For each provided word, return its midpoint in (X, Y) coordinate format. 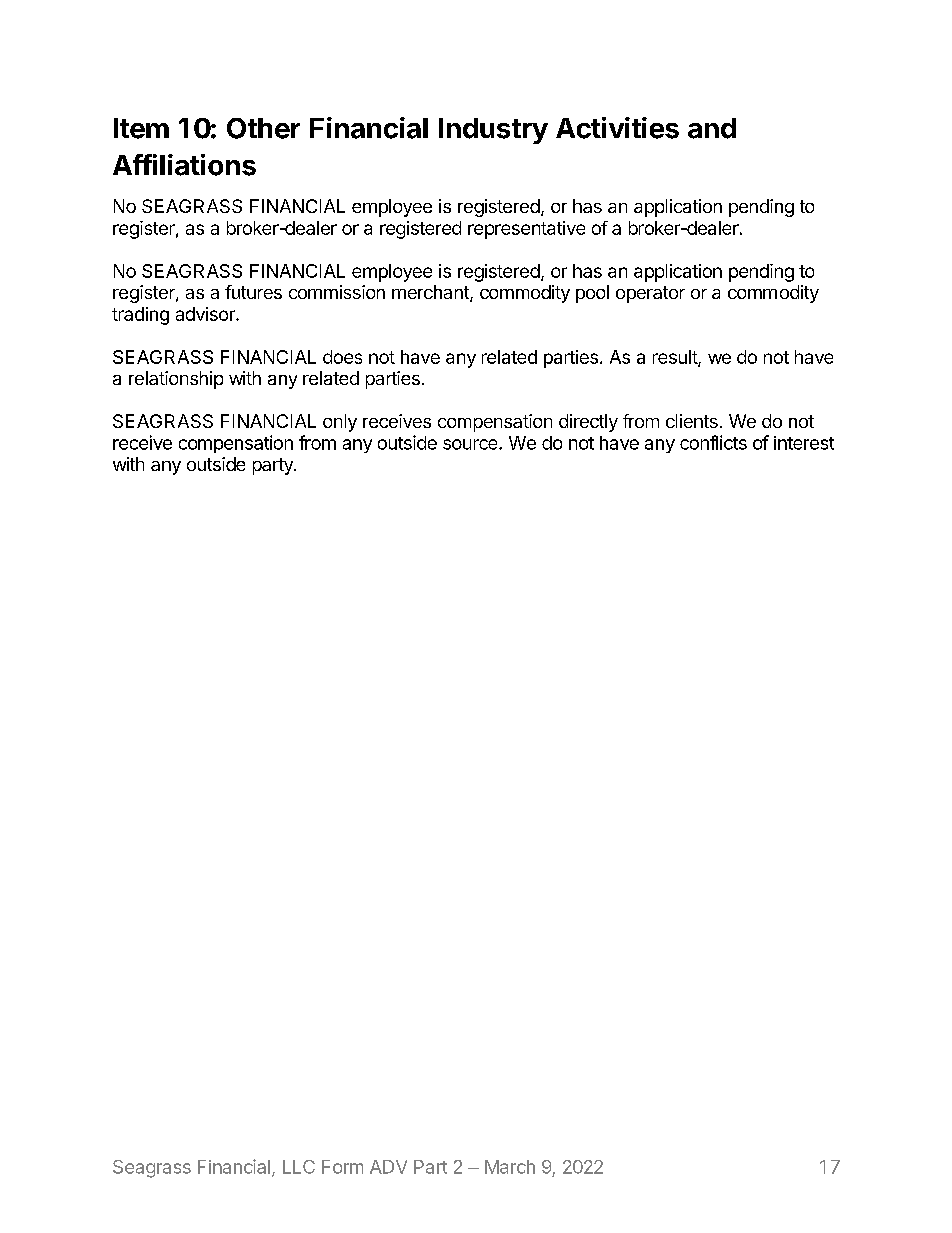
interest (804, 443)
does (342, 357)
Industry (493, 131)
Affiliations (184, 165)
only (340, 423)
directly (588, 423)
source (471, 444)
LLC (299, 1167)
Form (342, 1167)
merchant (431, 293)
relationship (176, 380)
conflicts (713, 442)
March (510, 1167)
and (712, 128)
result (676, 358)
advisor (206, 314)
